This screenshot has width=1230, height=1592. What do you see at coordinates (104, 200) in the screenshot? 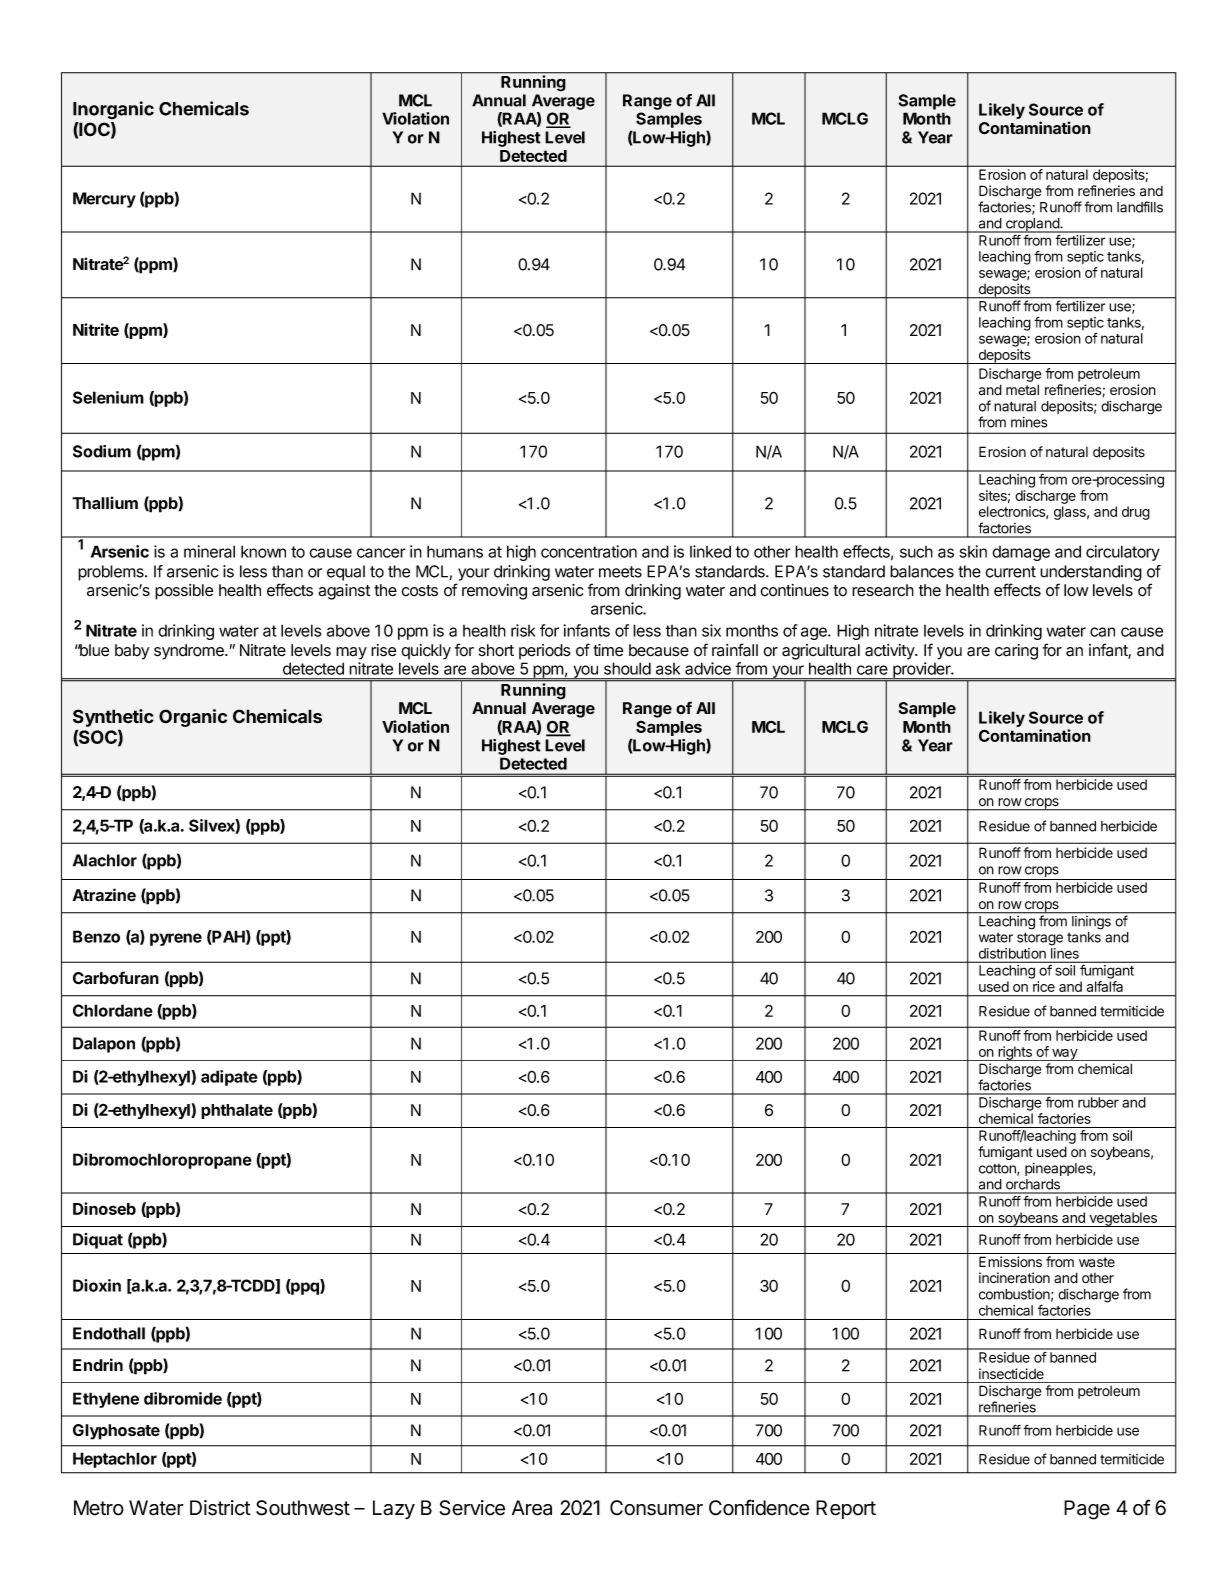
I see `Mercury` at bounding box center [104, 200].
